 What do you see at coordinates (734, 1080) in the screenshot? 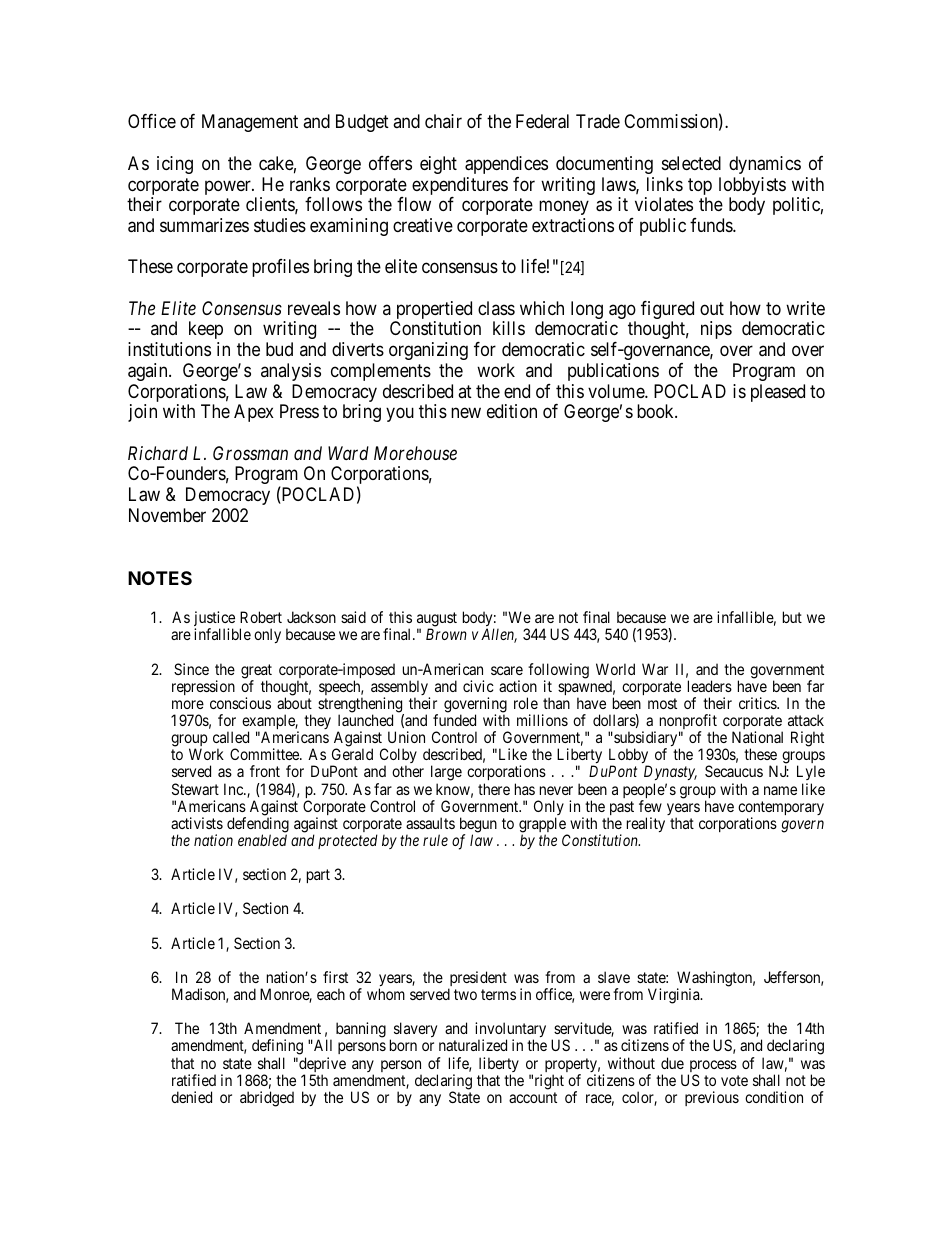
I see `vote` at bounding box center [734, 1080].
